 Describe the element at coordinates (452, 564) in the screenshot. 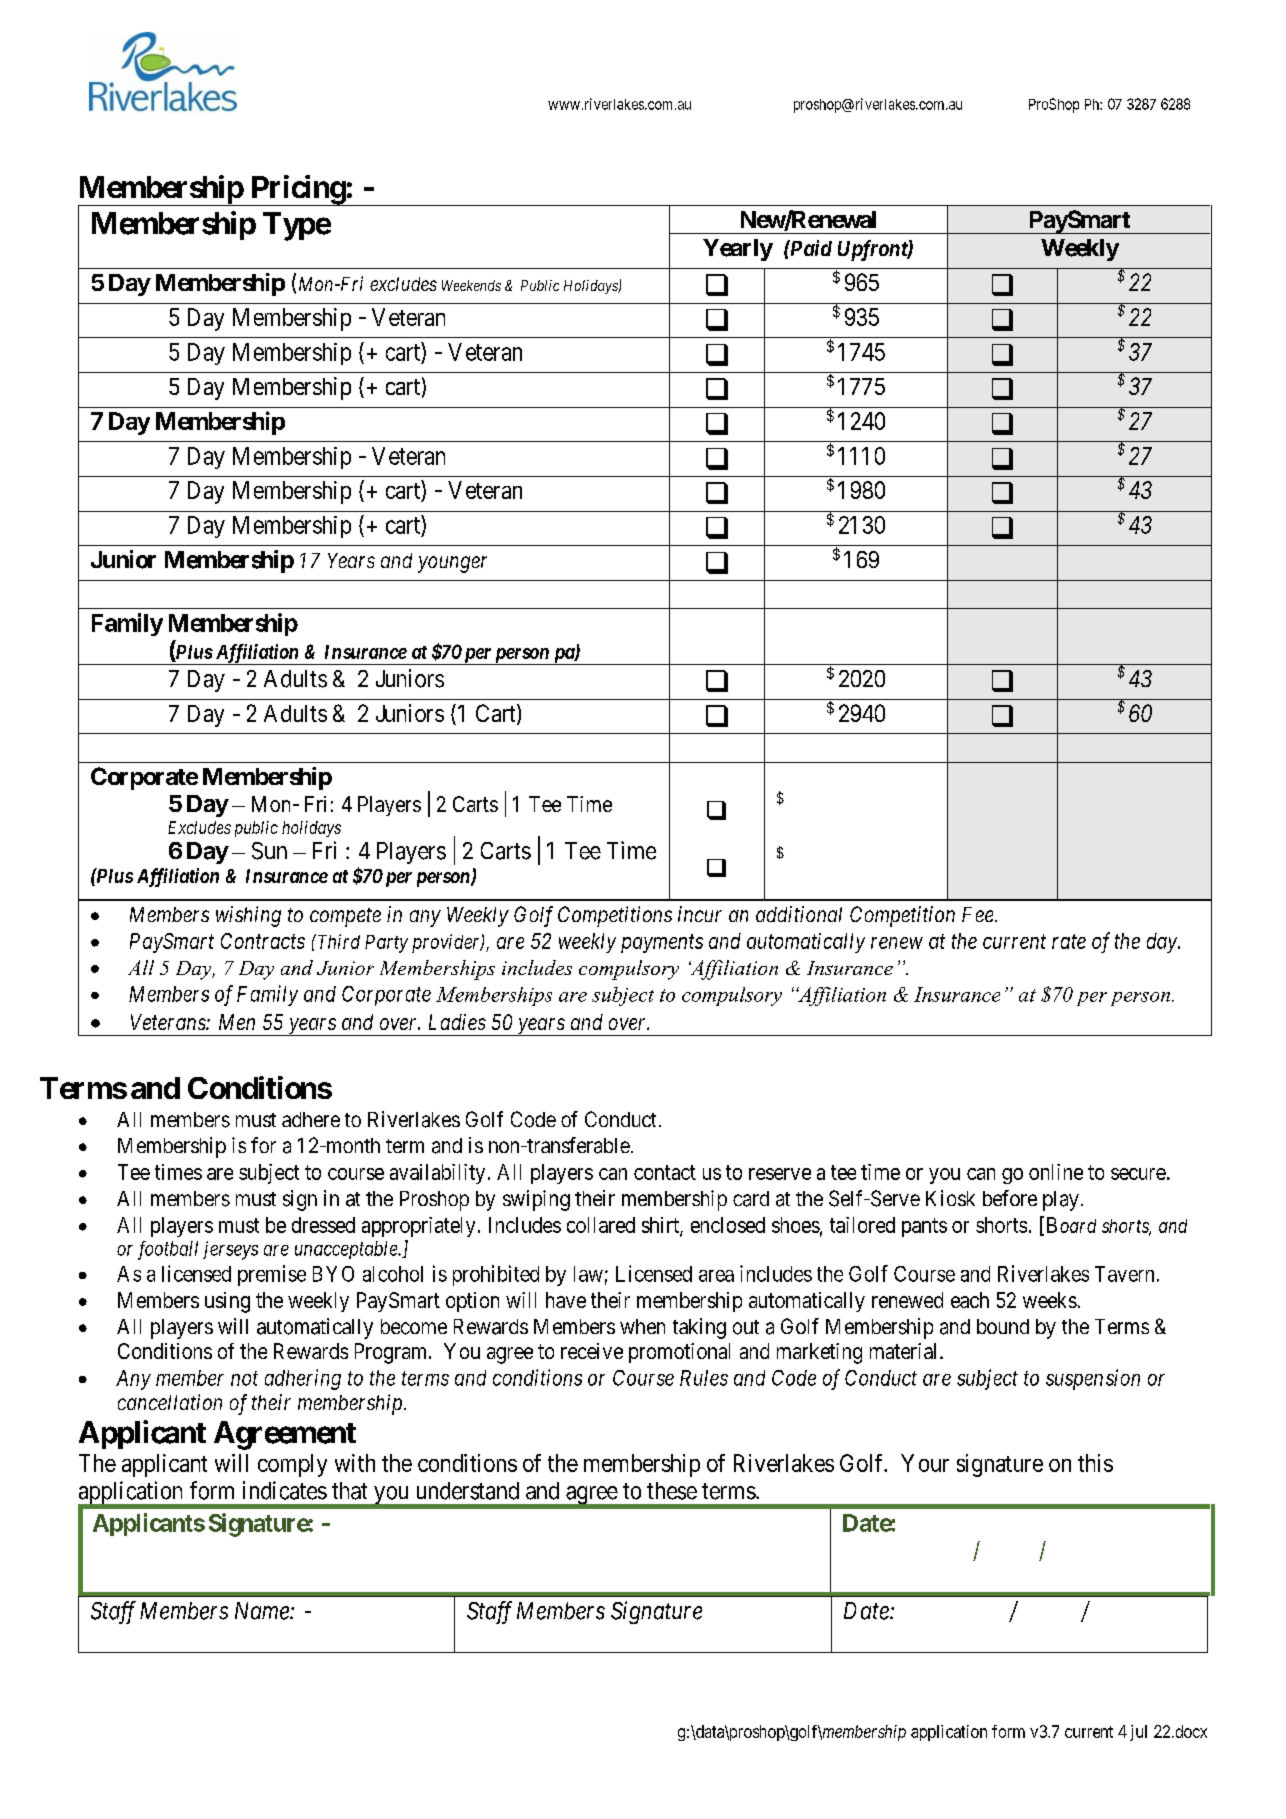

I see `younger` at that location.
